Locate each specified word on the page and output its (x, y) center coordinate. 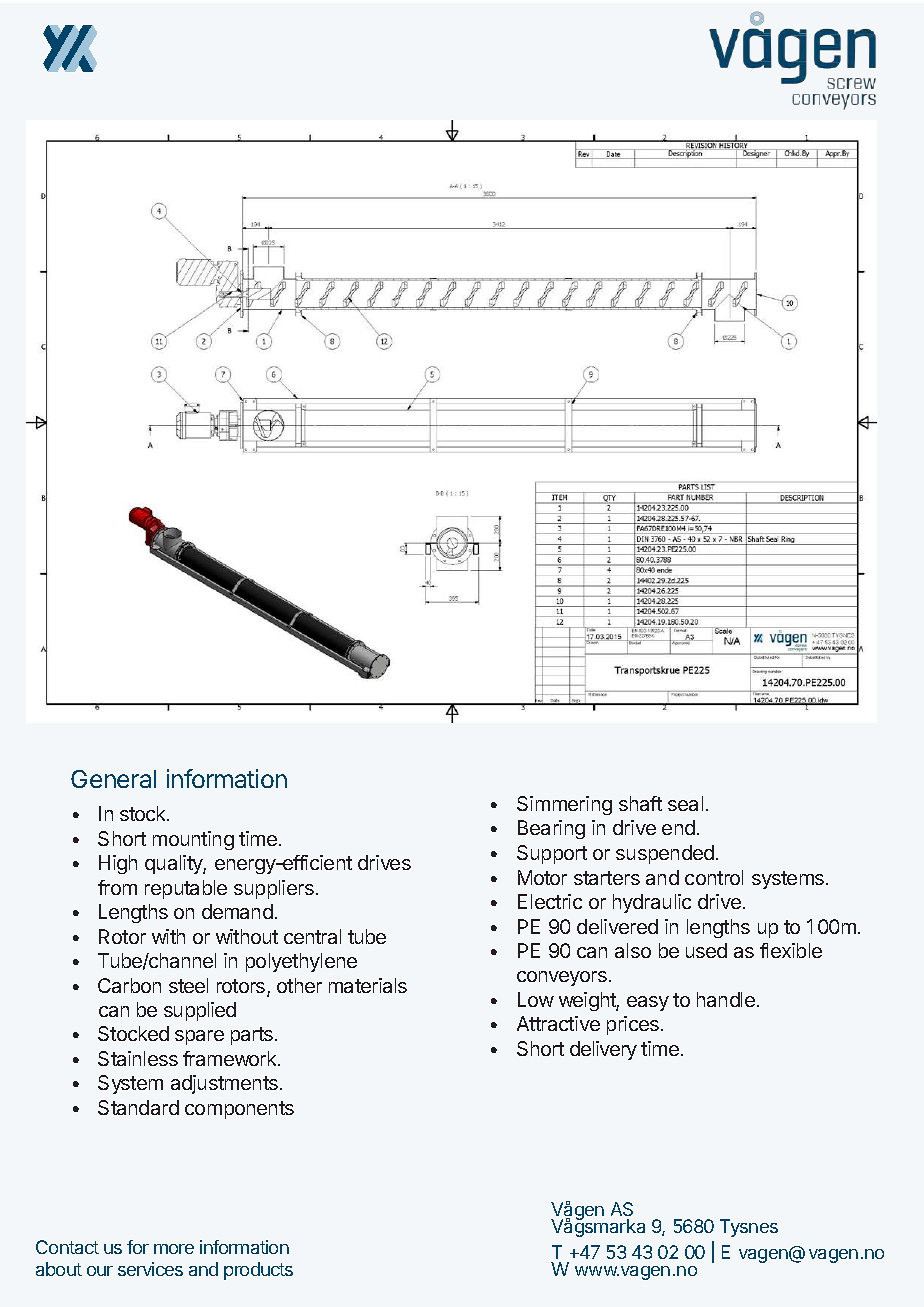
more (174, 1249)
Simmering (564, 805)
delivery (603, 1050)
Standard (138, 1107)
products (258, 1271)
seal (685, 803)
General (113, 779)
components (239, 1110)
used (706, 950)
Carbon (129, 985)
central (312, 936)
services (150, 1269)
